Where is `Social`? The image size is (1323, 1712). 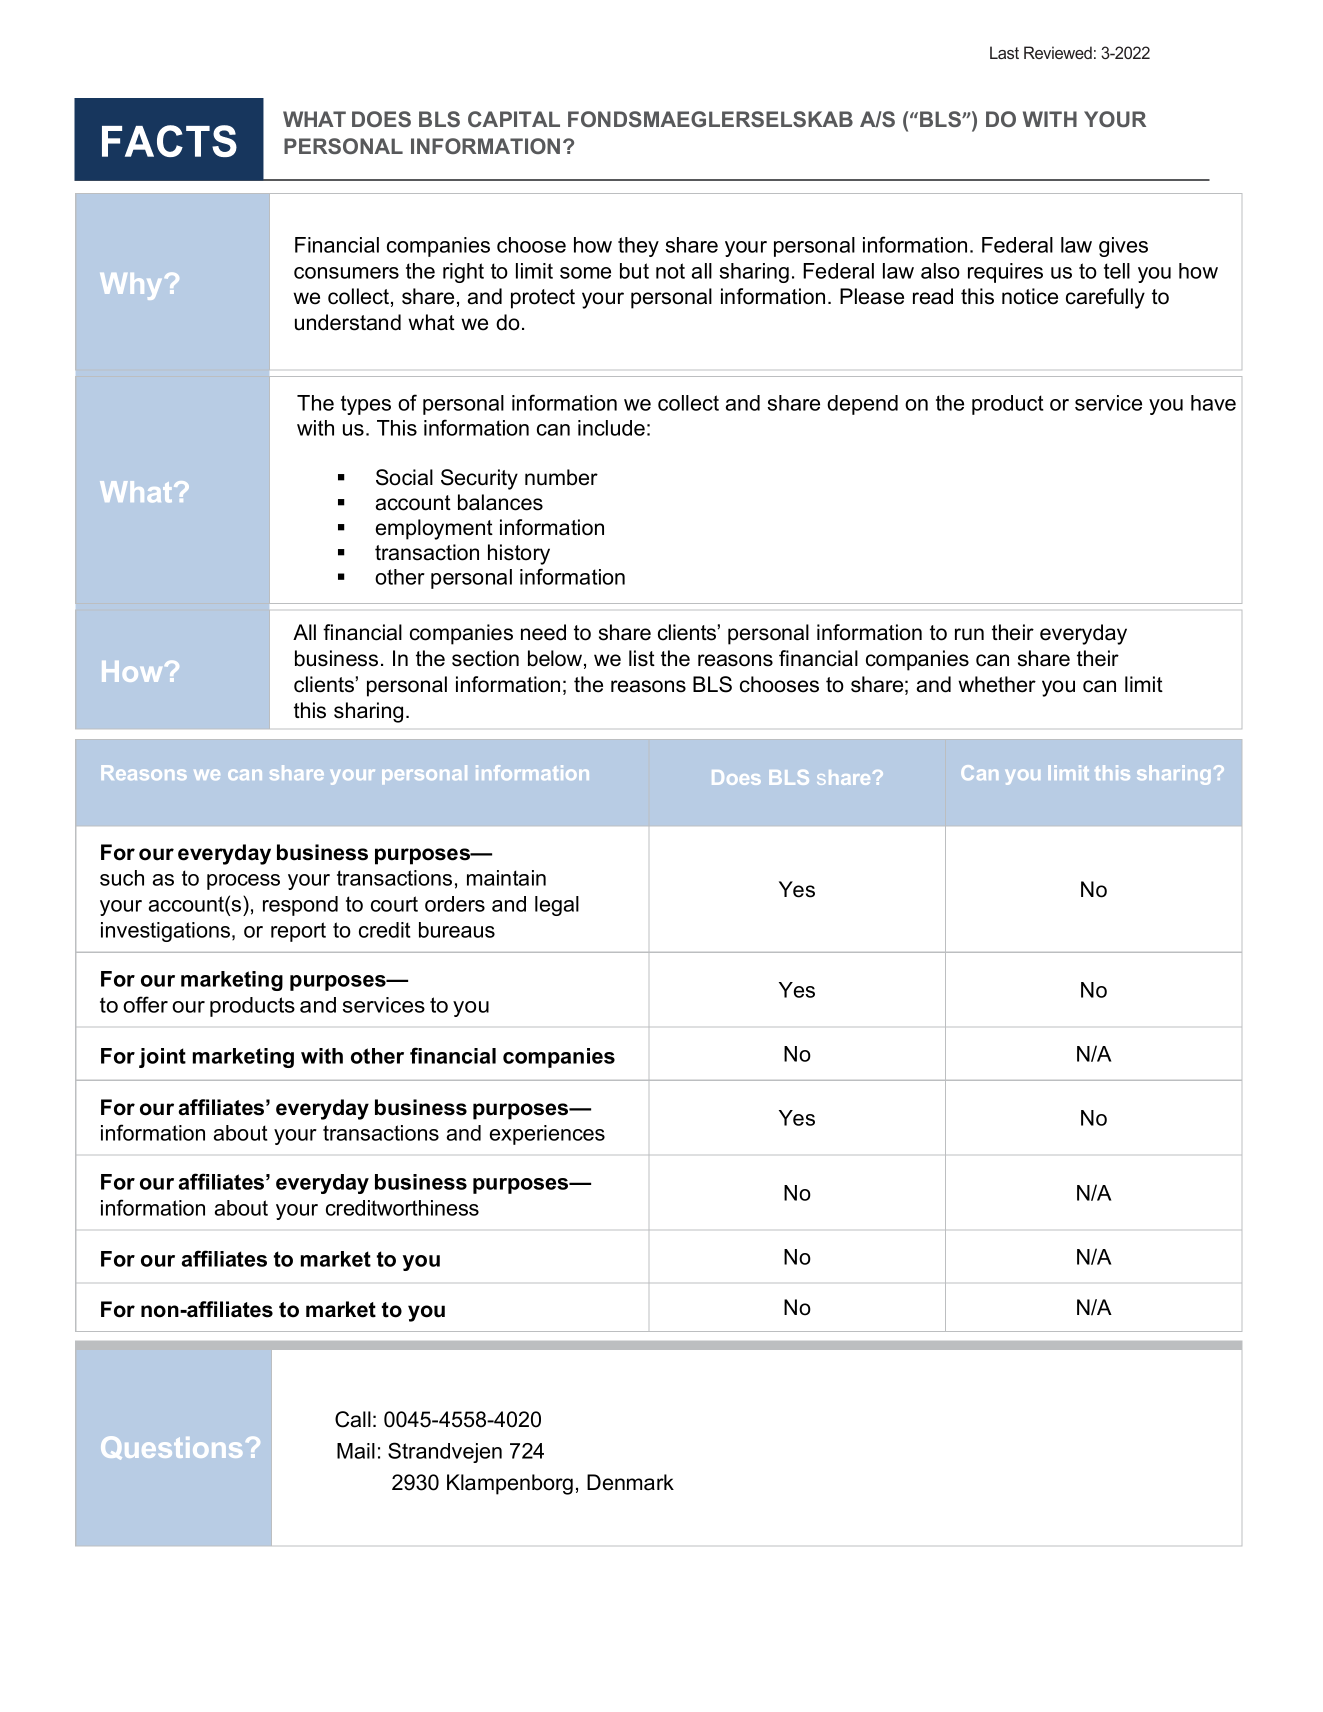 Social is located at coordinates (404, 477).
